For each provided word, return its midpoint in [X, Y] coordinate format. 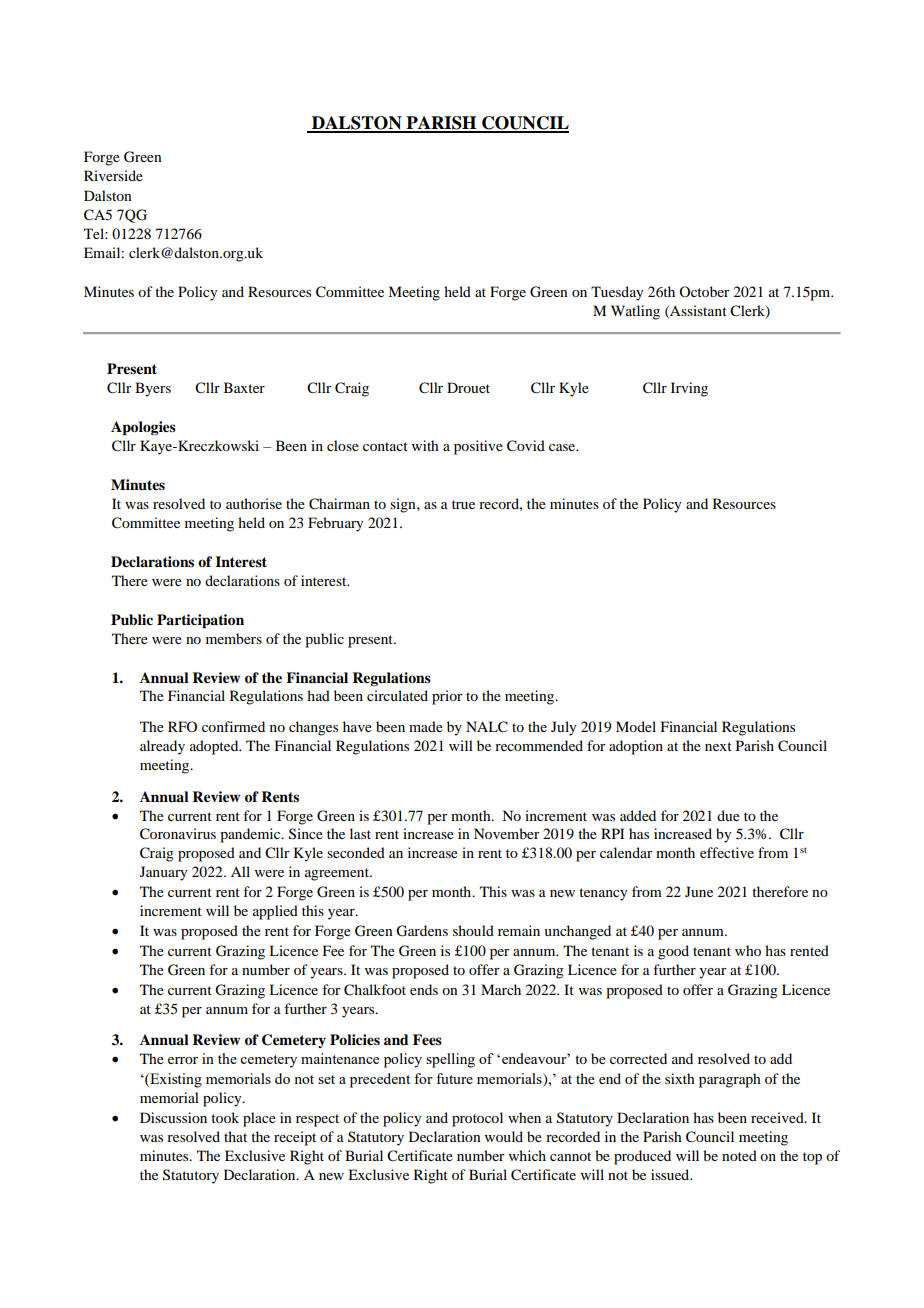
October [704, 291]
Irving [689, 389]
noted [739, 1155]
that [235, 1136]
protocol [477, 1119]
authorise [254, 503]
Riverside [113, 175]
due [728, 815]
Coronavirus [178, 834]
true [463, 504]
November [507, 833]
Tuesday [617, 293]
